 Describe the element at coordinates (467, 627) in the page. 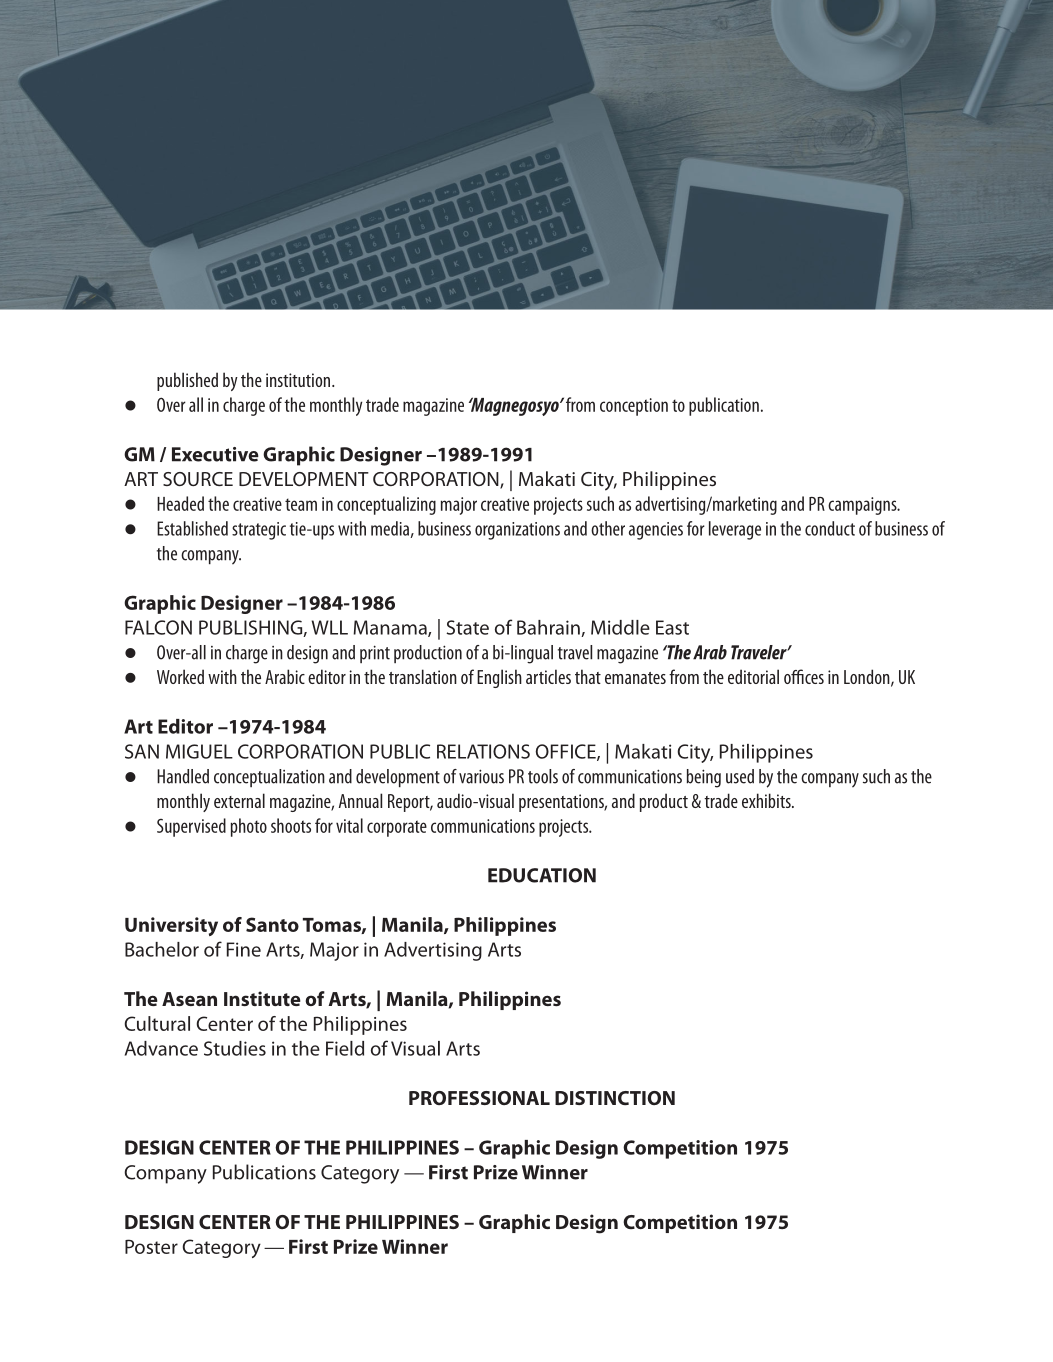

I see `State` at that location.
